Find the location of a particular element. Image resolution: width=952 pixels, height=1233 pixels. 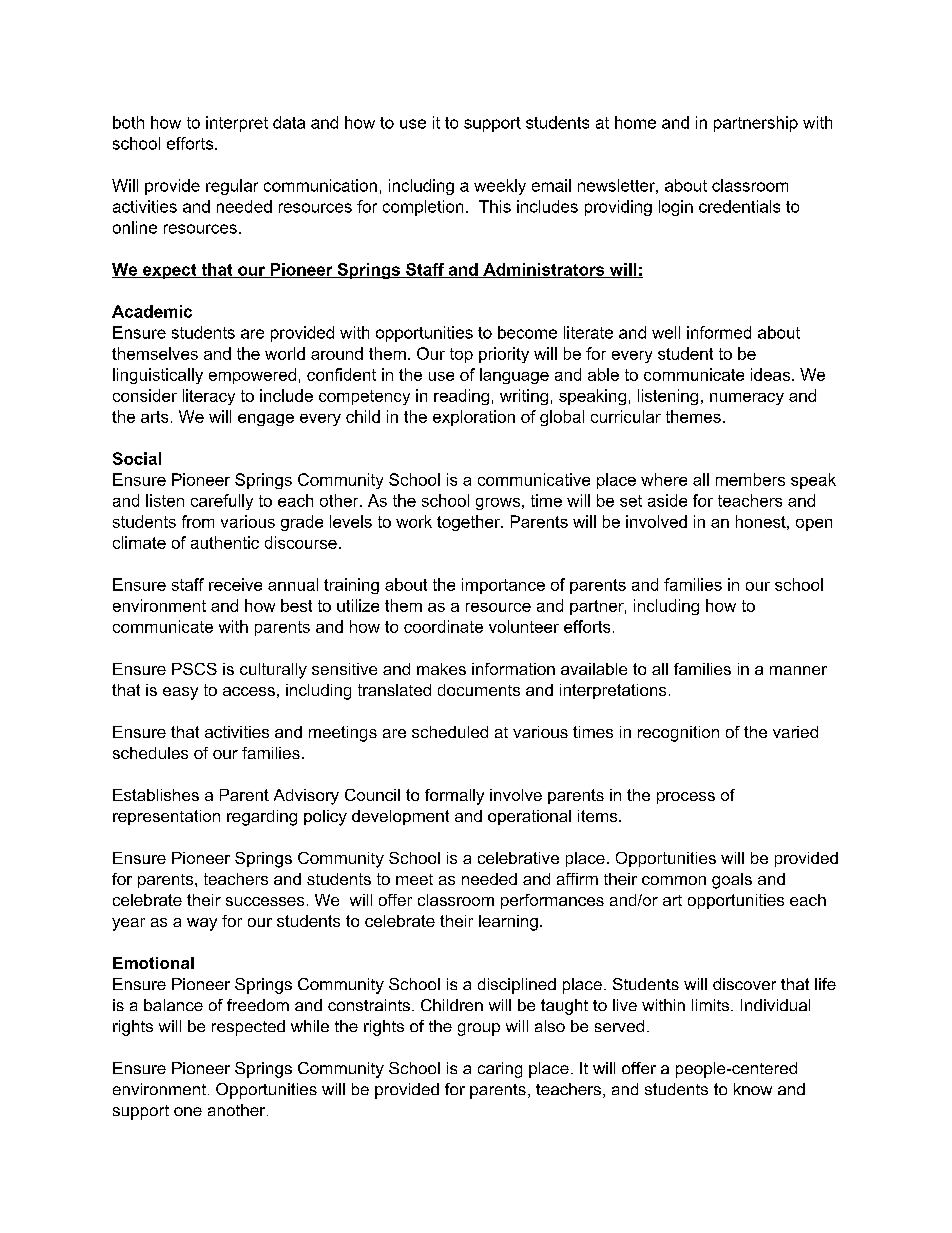

learning is located at coordinates (508, 923).
